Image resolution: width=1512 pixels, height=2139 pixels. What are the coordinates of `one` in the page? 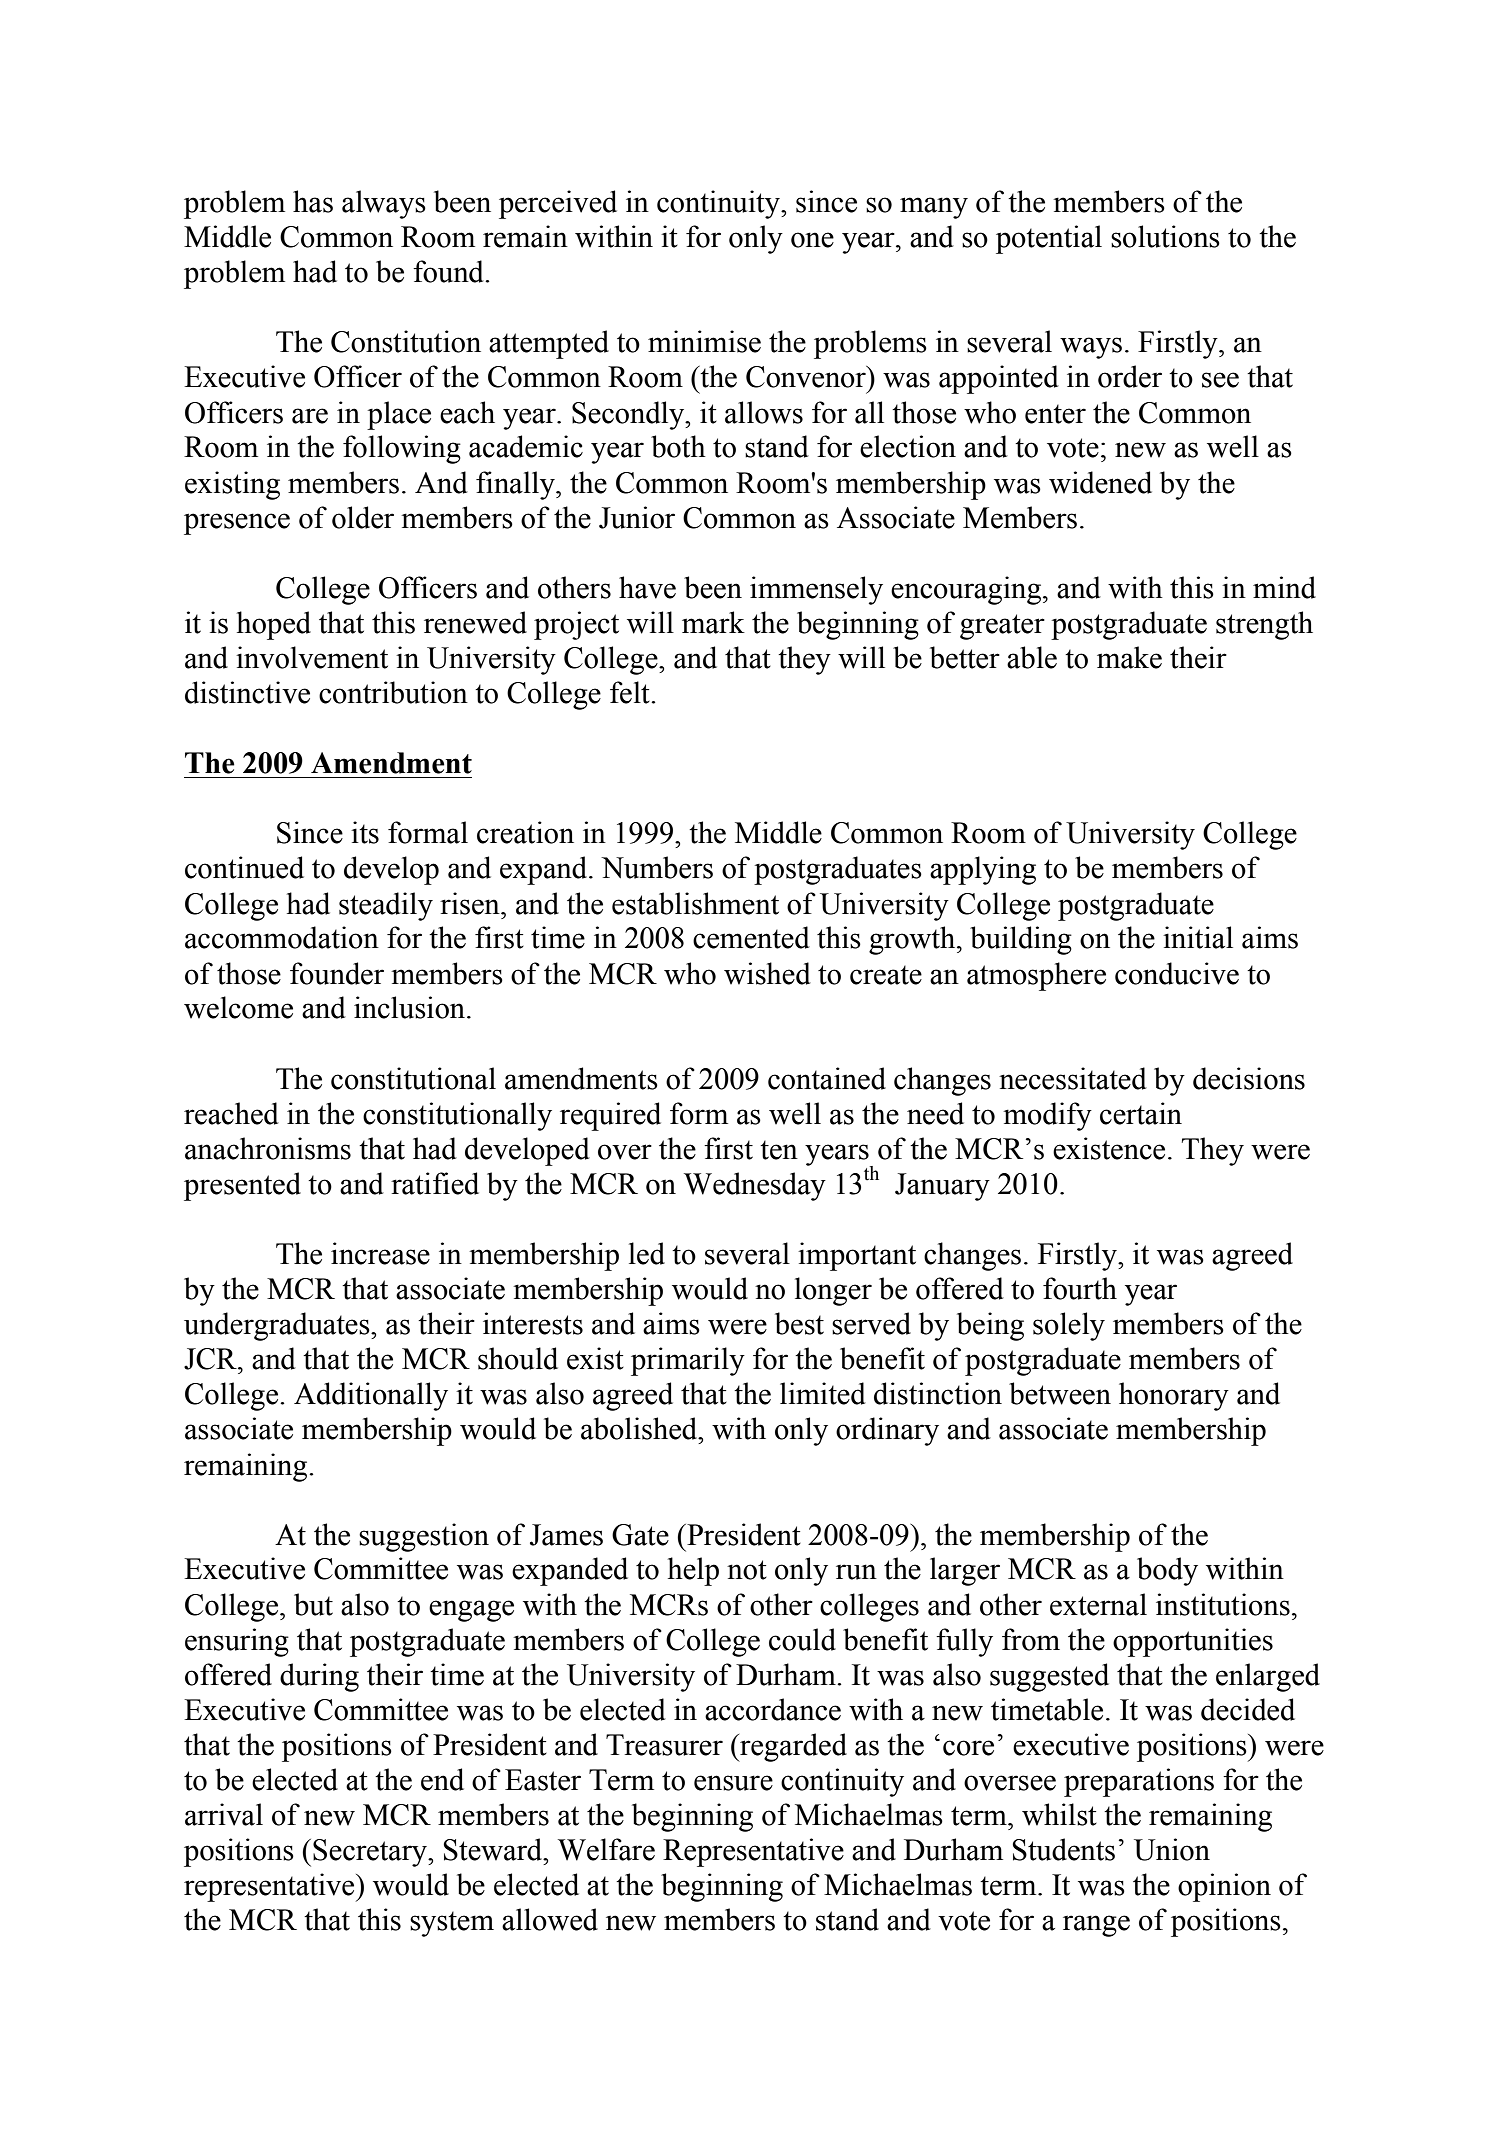 It's located at (812, 240).
